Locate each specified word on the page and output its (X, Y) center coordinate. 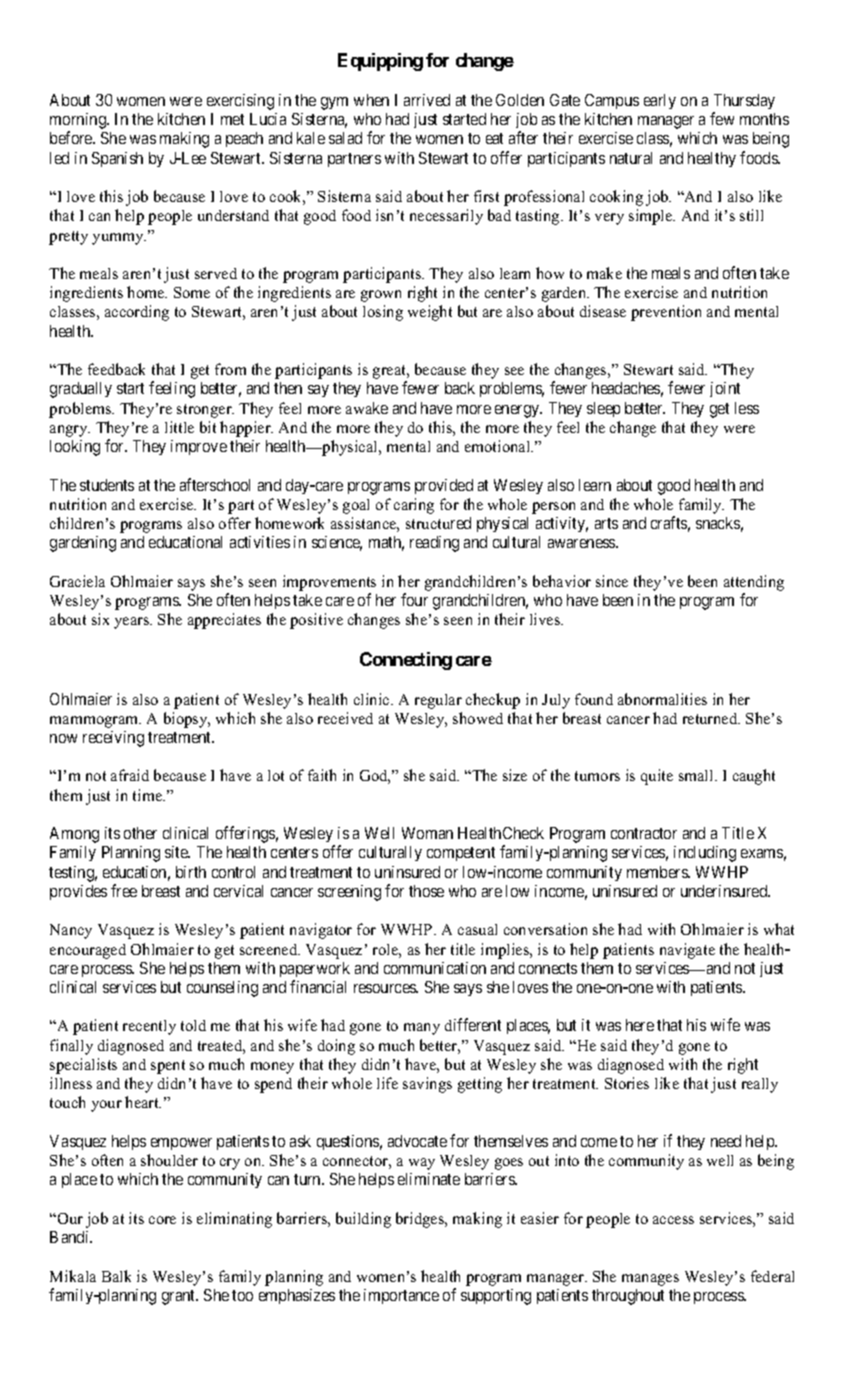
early (660, 101)
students (107, 485)
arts (606, 523)
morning (79, 122)
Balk (116, 1276)
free (124, 890)
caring (414, 506)
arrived (427, 100)
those (426, 891)
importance (401, 1296)
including (705, 854)
